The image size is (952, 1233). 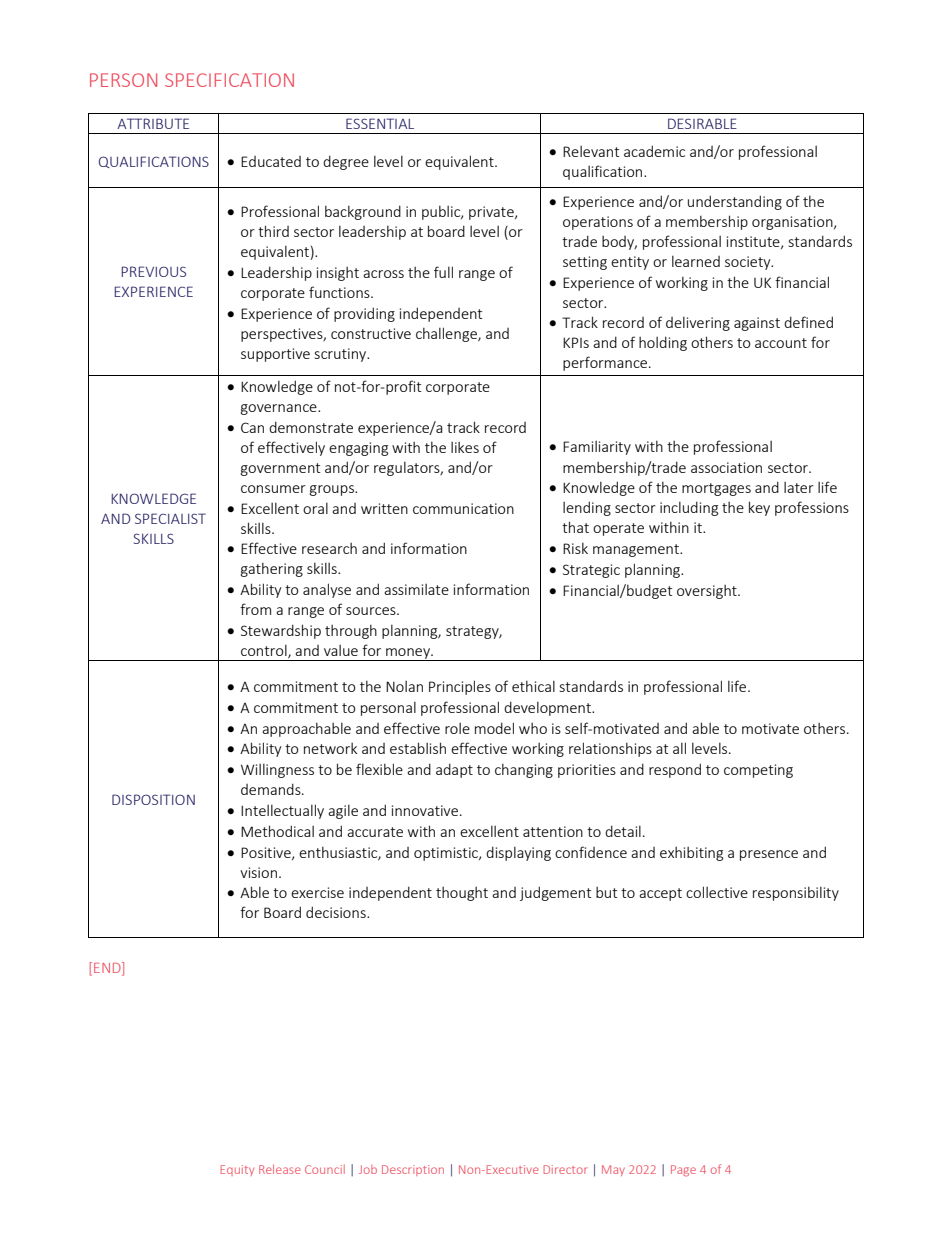 What do you see at coordinates (708, 592) in the screenshot?
I see `oversight` at bounding box center [708, 592].
